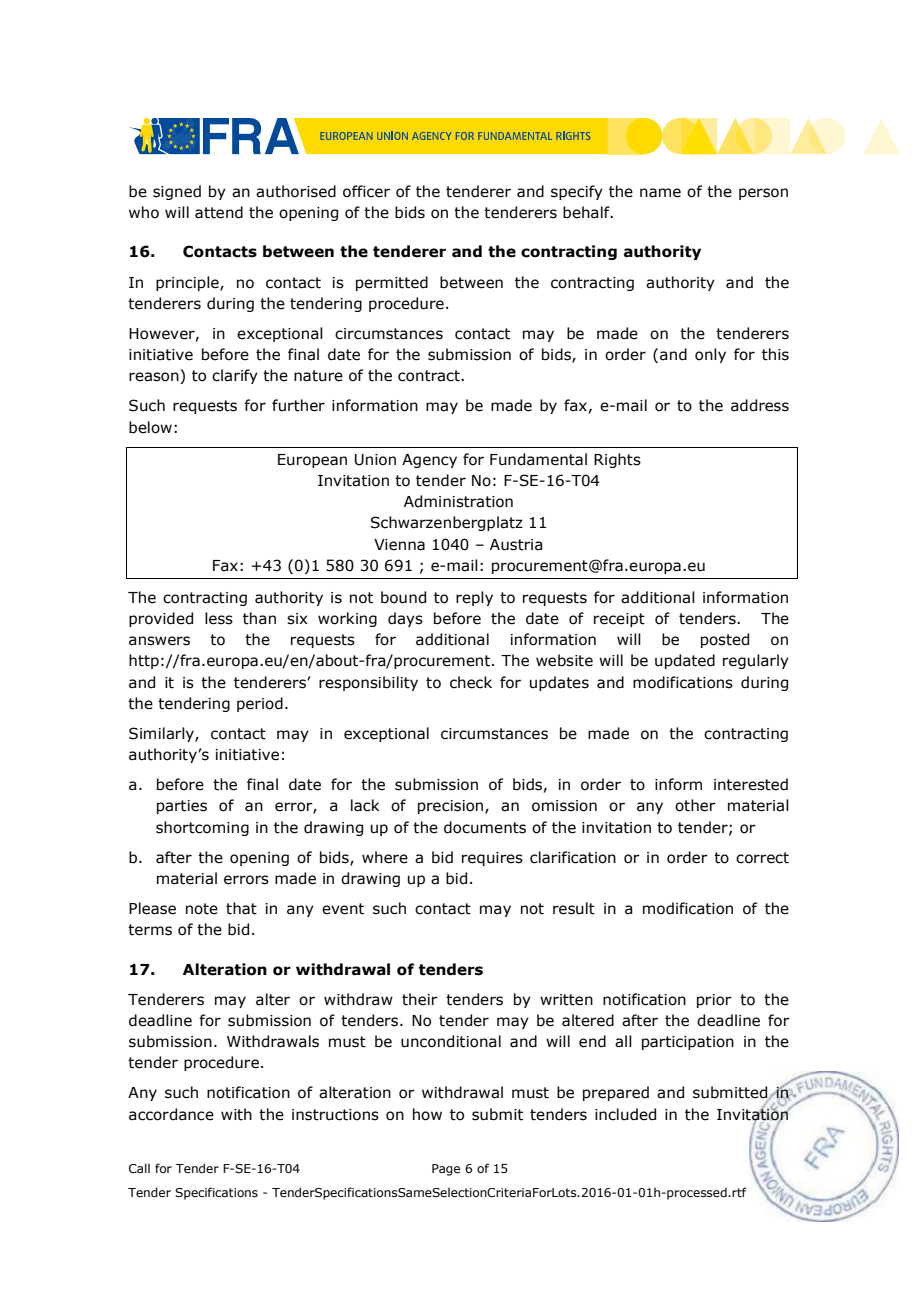  Describe the element at coordinates (452, 807) in the document. I see `precision` at that location.
